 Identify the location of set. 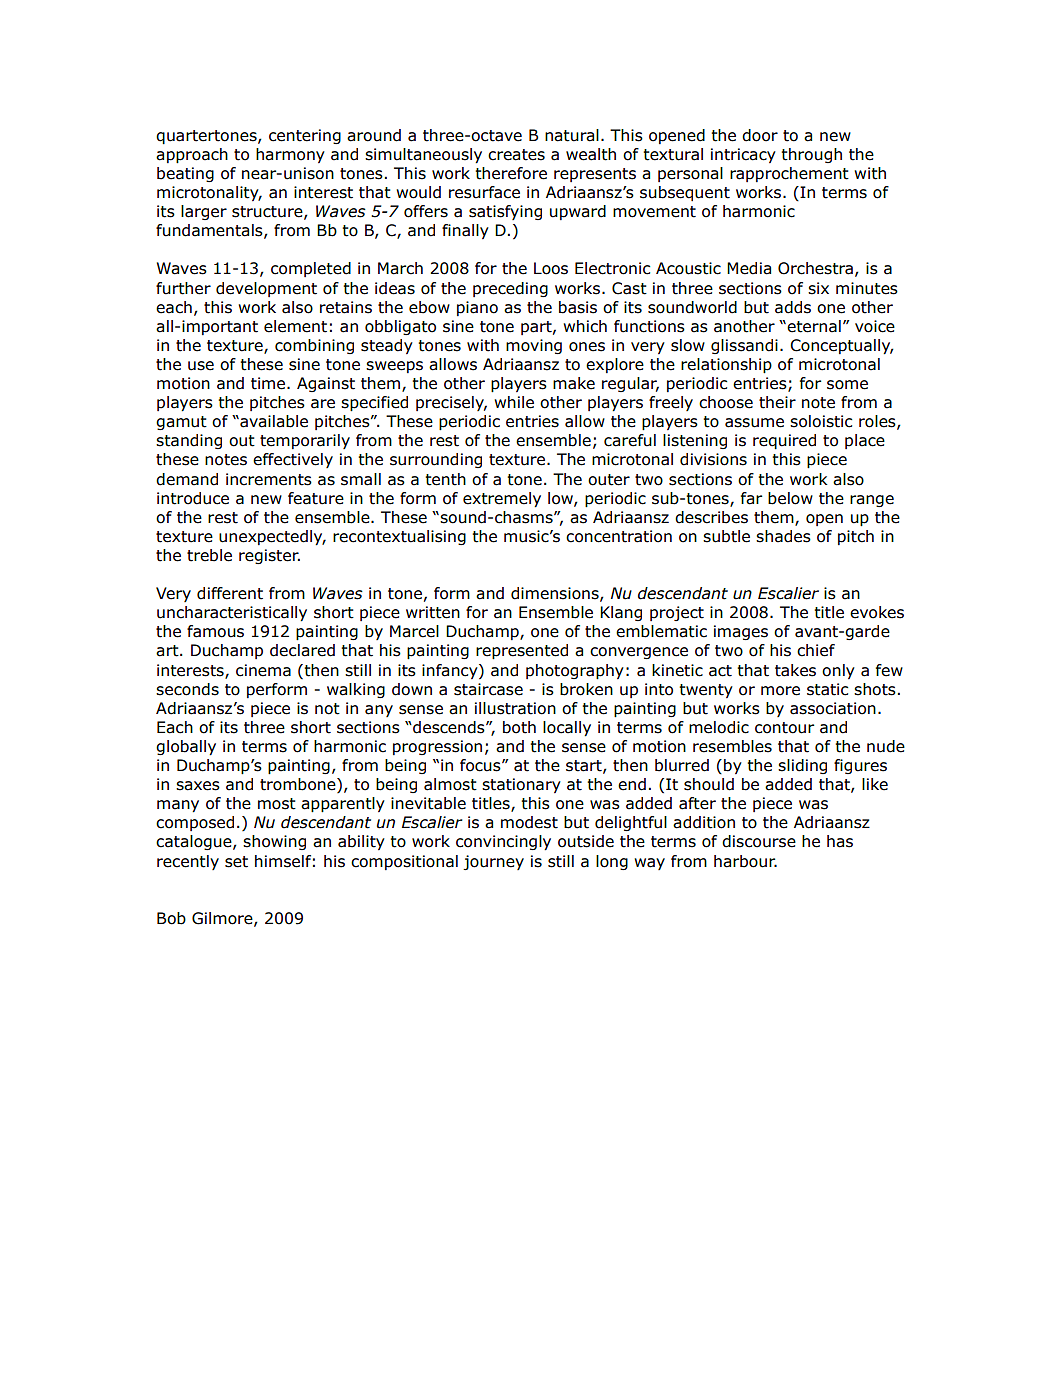
(236, 862).
